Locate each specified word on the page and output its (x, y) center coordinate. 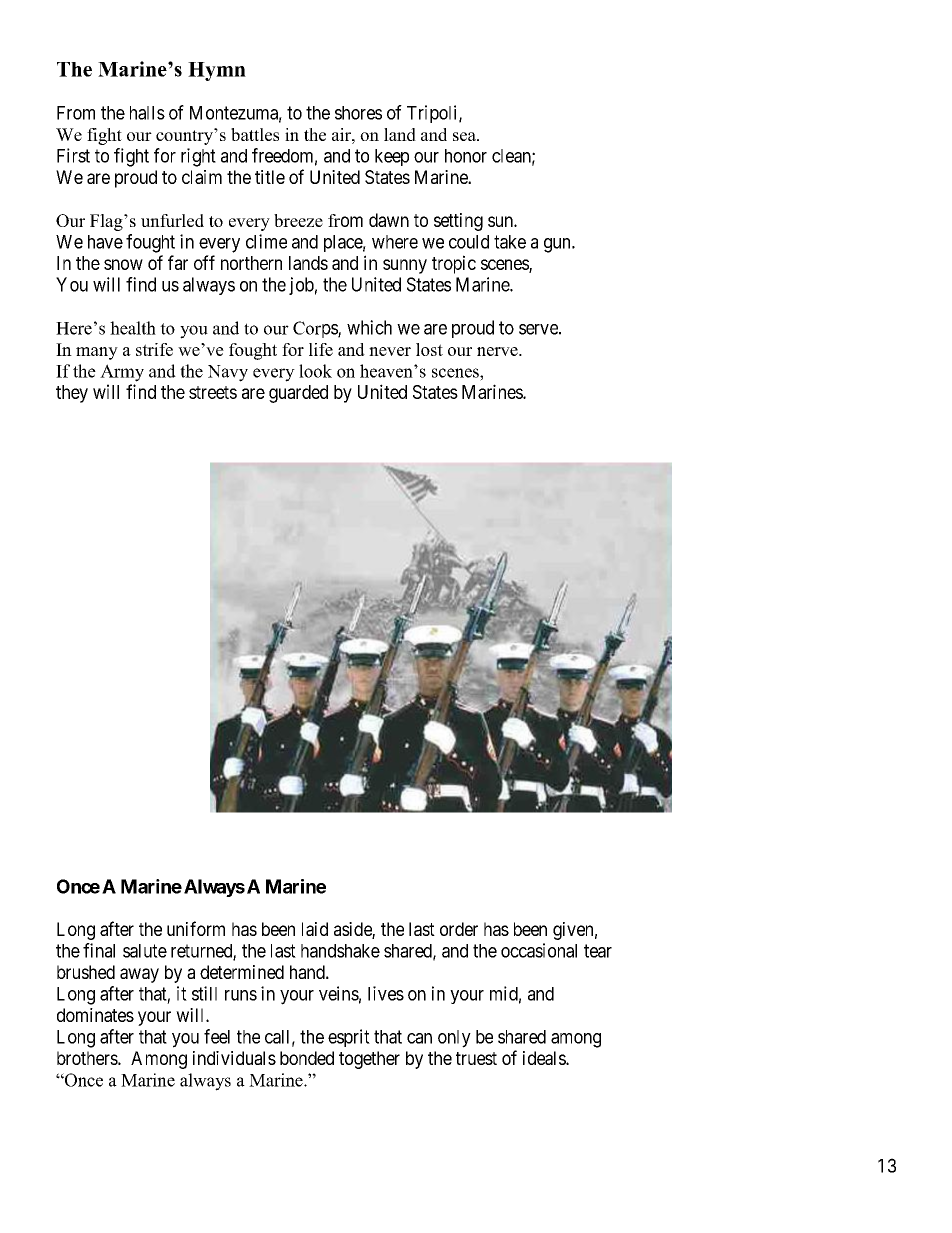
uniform (196, 928)
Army (122, 373)
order (459, 929)
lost (429, 349)
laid (315, 929)
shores (358, 113)
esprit (349, 1038)
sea (465, 136)
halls (147, 113)
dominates (95, 1015)
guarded (298, 394)
